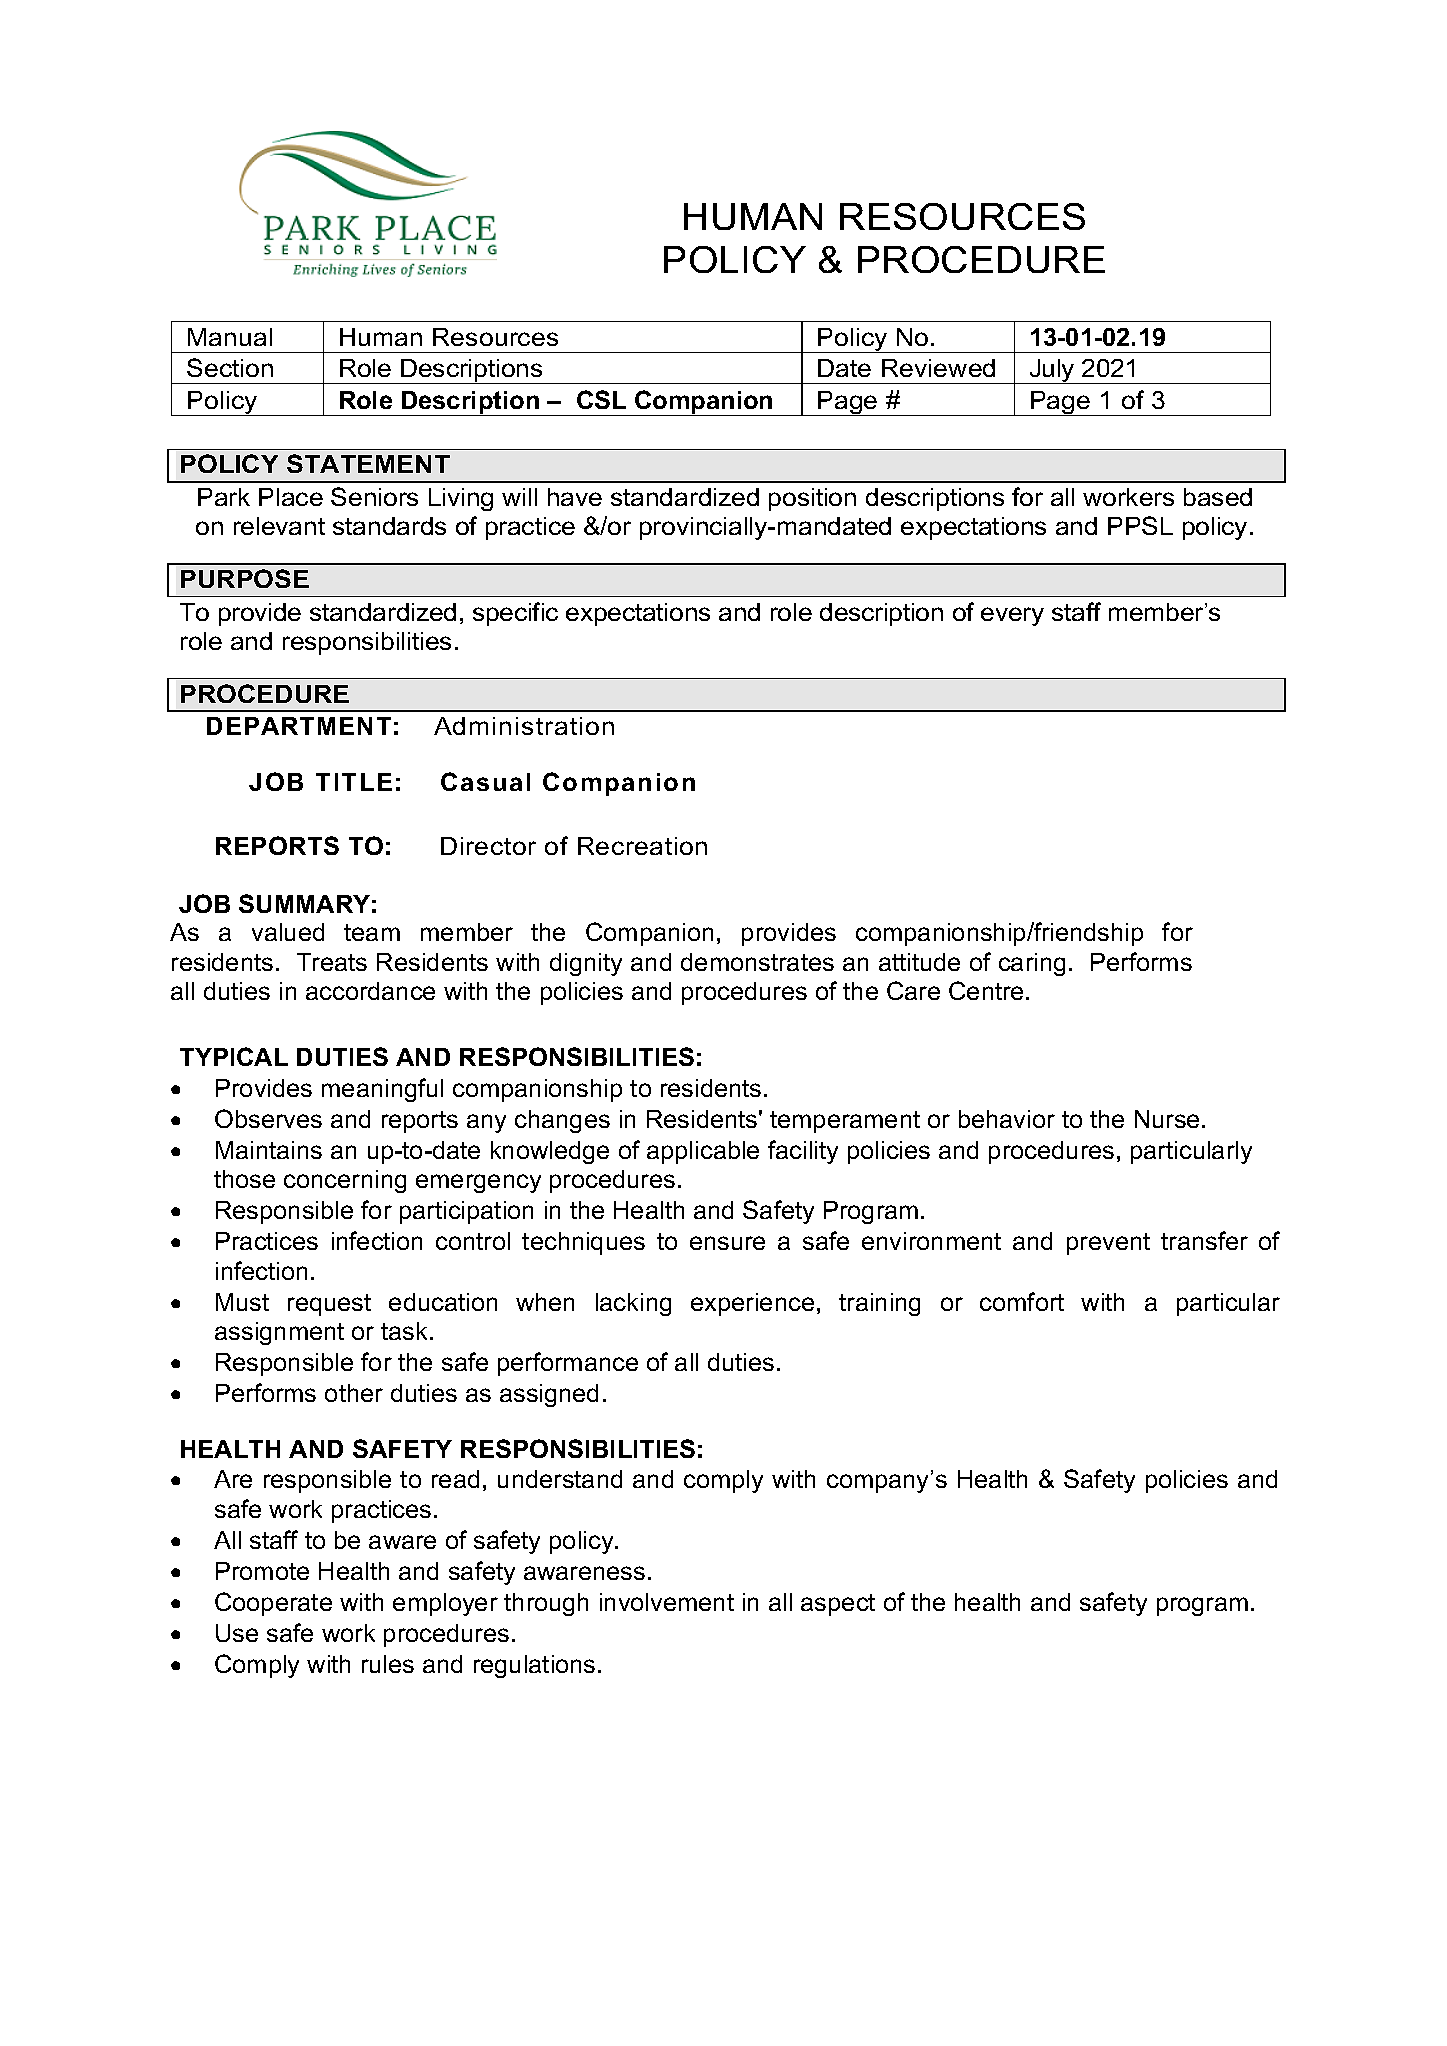 The image size is (1447, 2046). Describe the element at coordinates (1052, 371) in the document. I see `July` at that location.
